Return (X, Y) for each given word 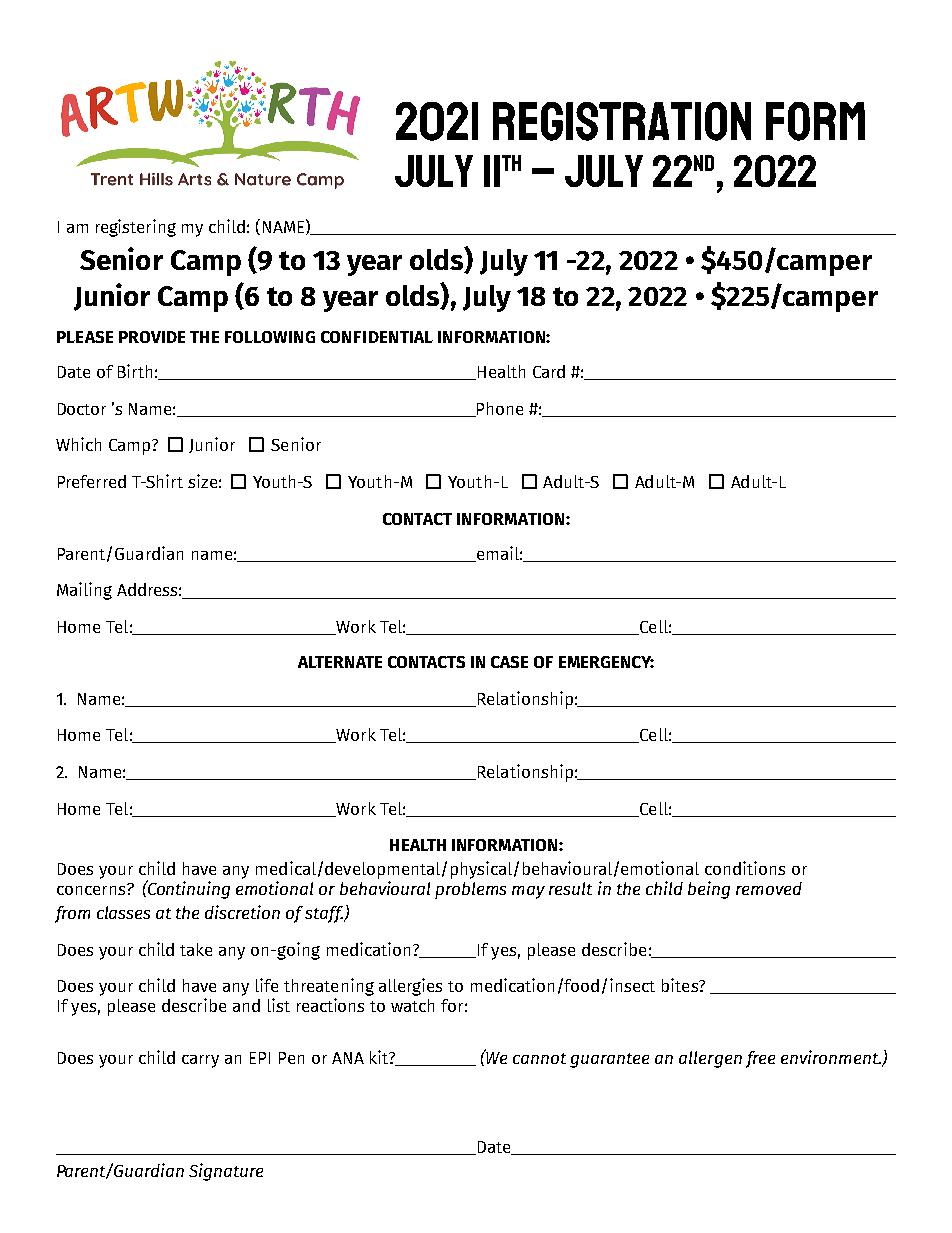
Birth (135, 371)
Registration (622, 121)
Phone (499, 409)
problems (470, 890)
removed (769, 888)
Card (549, 371)
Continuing (188, 889)
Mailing (84, 591)
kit (380, 1057)
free (760, 1059)
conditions (745, 868)
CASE (509, 662)
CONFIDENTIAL (377, 337)
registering (136, 228)
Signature (226, 1172)
